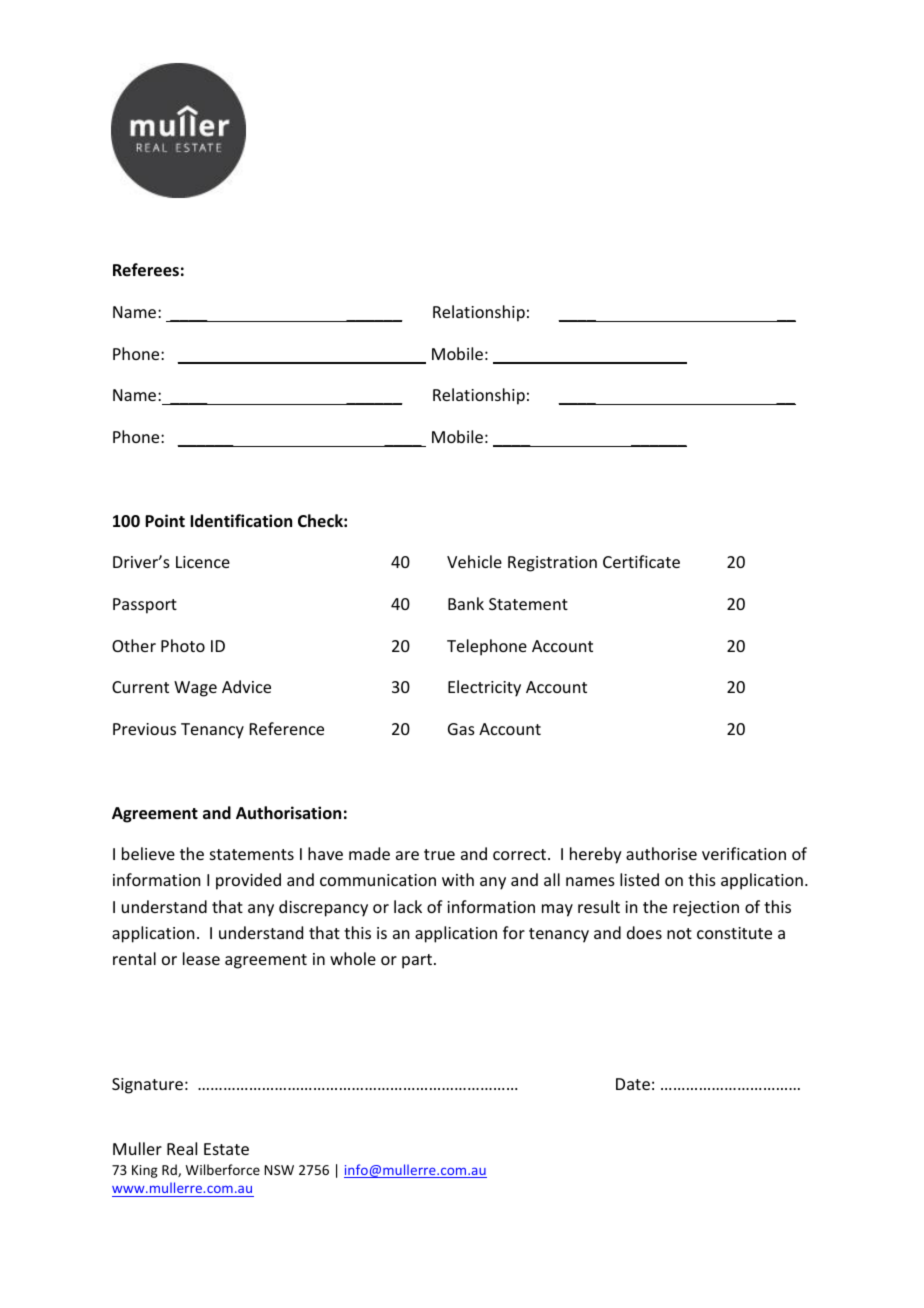 This document has height=1308, width=924. Describe the element at coordinates (641, 561) in the document. I see `Certificate` at that location.
